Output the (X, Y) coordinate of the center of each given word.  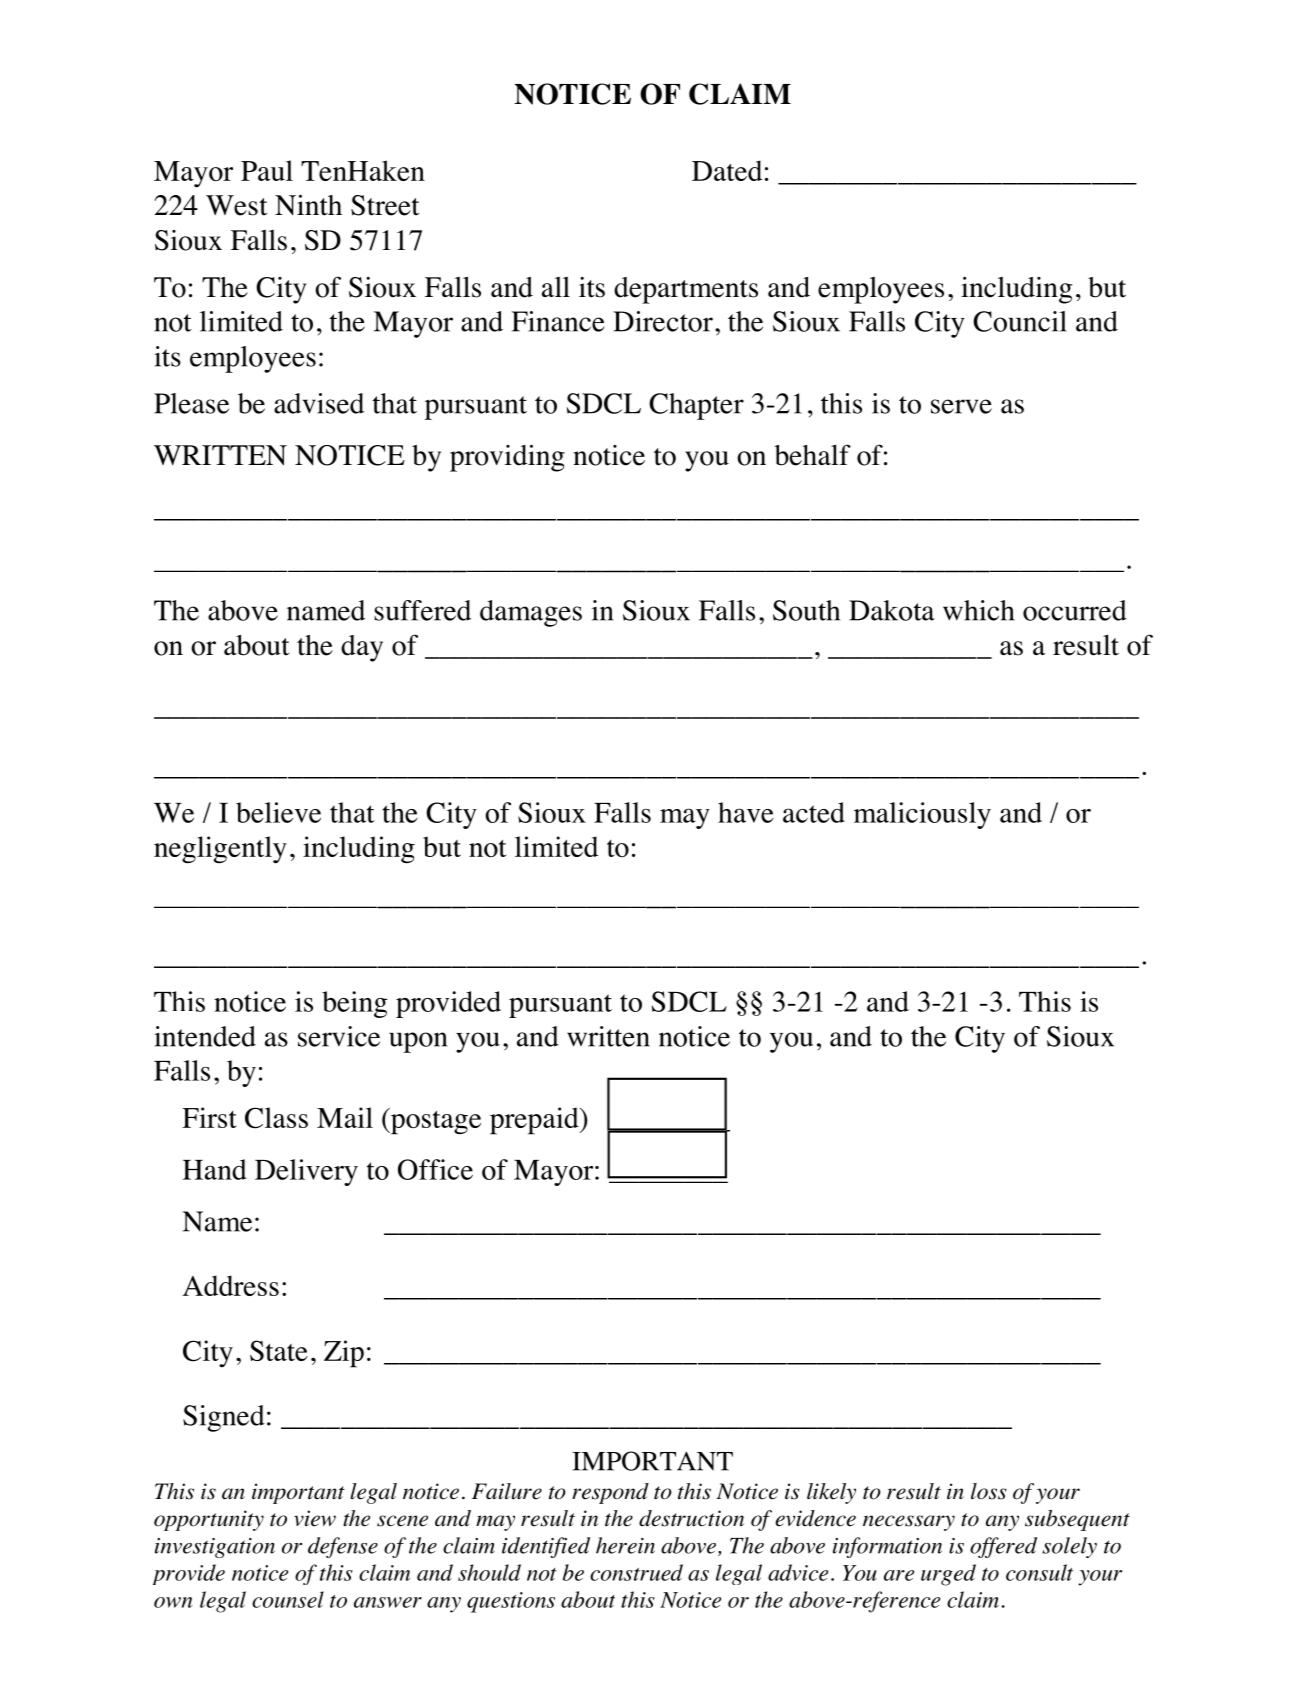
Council (1020, 321)
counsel (288, 1599)
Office (435, 1169)
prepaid (535, 1121)
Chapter (696, 406)
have (746, 812)
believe (278, 812)
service (339, 1036)
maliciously (922, 815)
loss (989, 1491)
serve (961, 406)
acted (814, 812)
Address (231, 1285)
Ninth (308, 205)
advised (319, 403)
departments (686, 290)
